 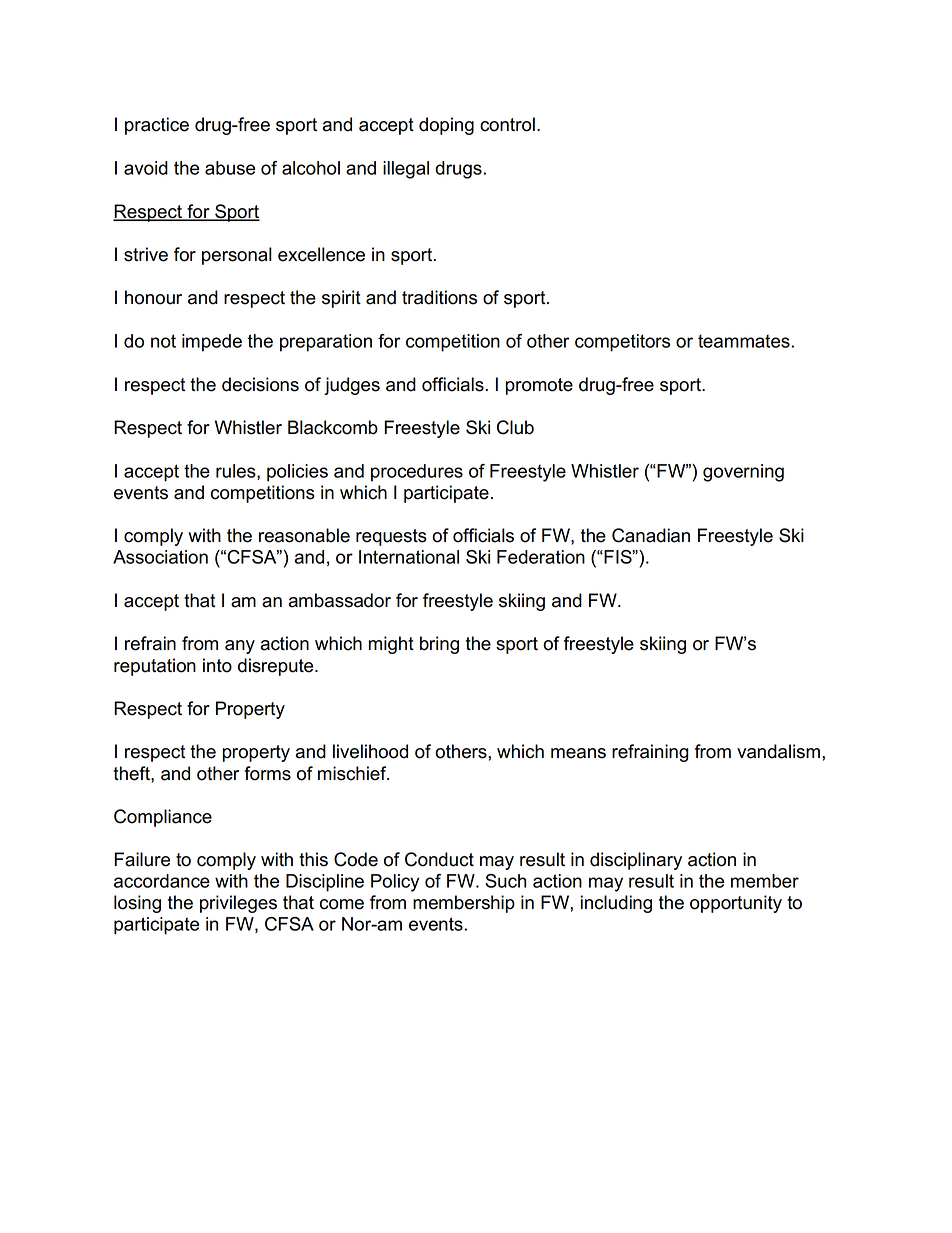 What do you see at coordinates (370, 751) in the screenshot?
I see `livelihood` at bounding box center [370, 751].
